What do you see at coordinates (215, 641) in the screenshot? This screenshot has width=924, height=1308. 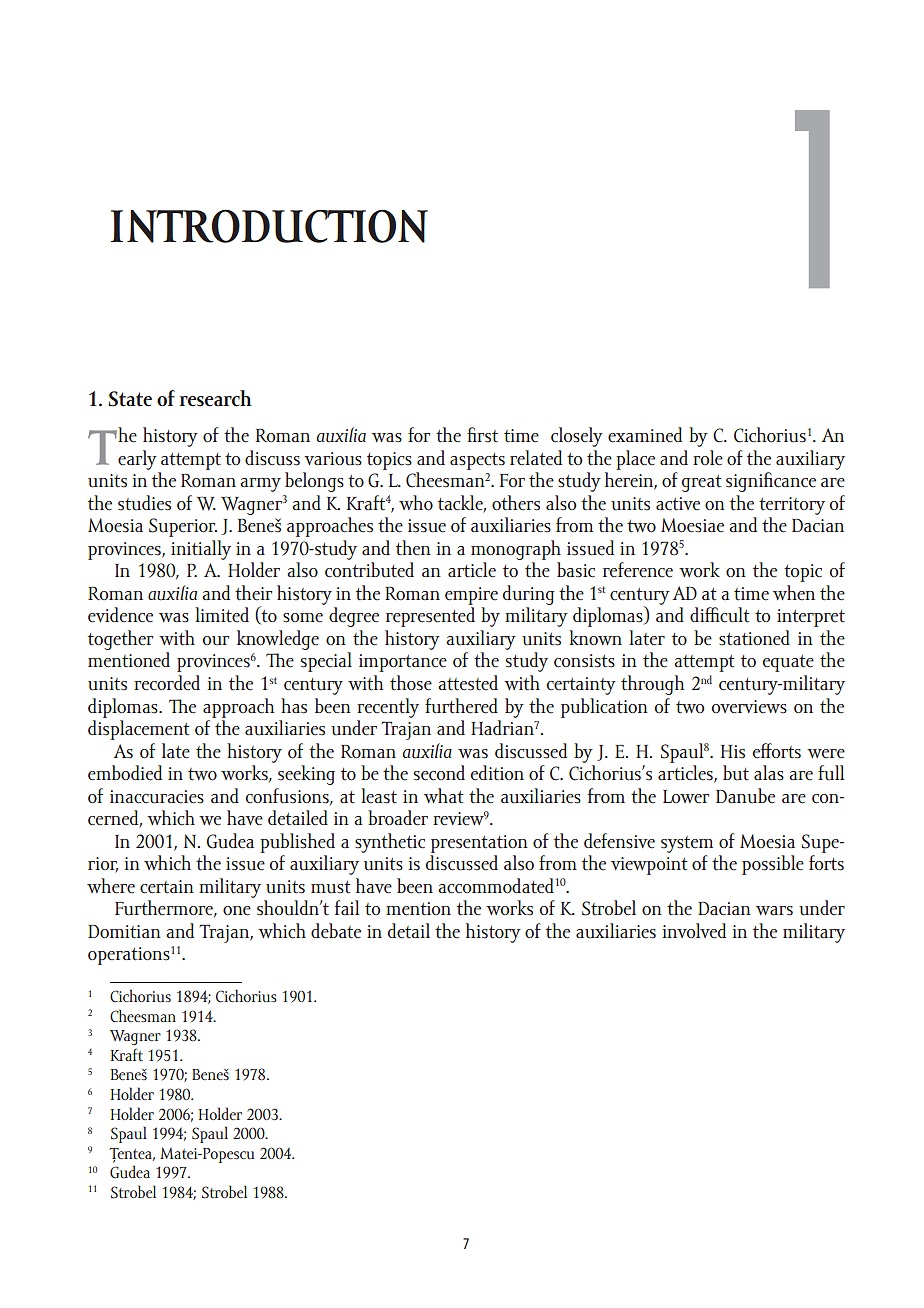 I see `our` at bounding box center [215, 641].
